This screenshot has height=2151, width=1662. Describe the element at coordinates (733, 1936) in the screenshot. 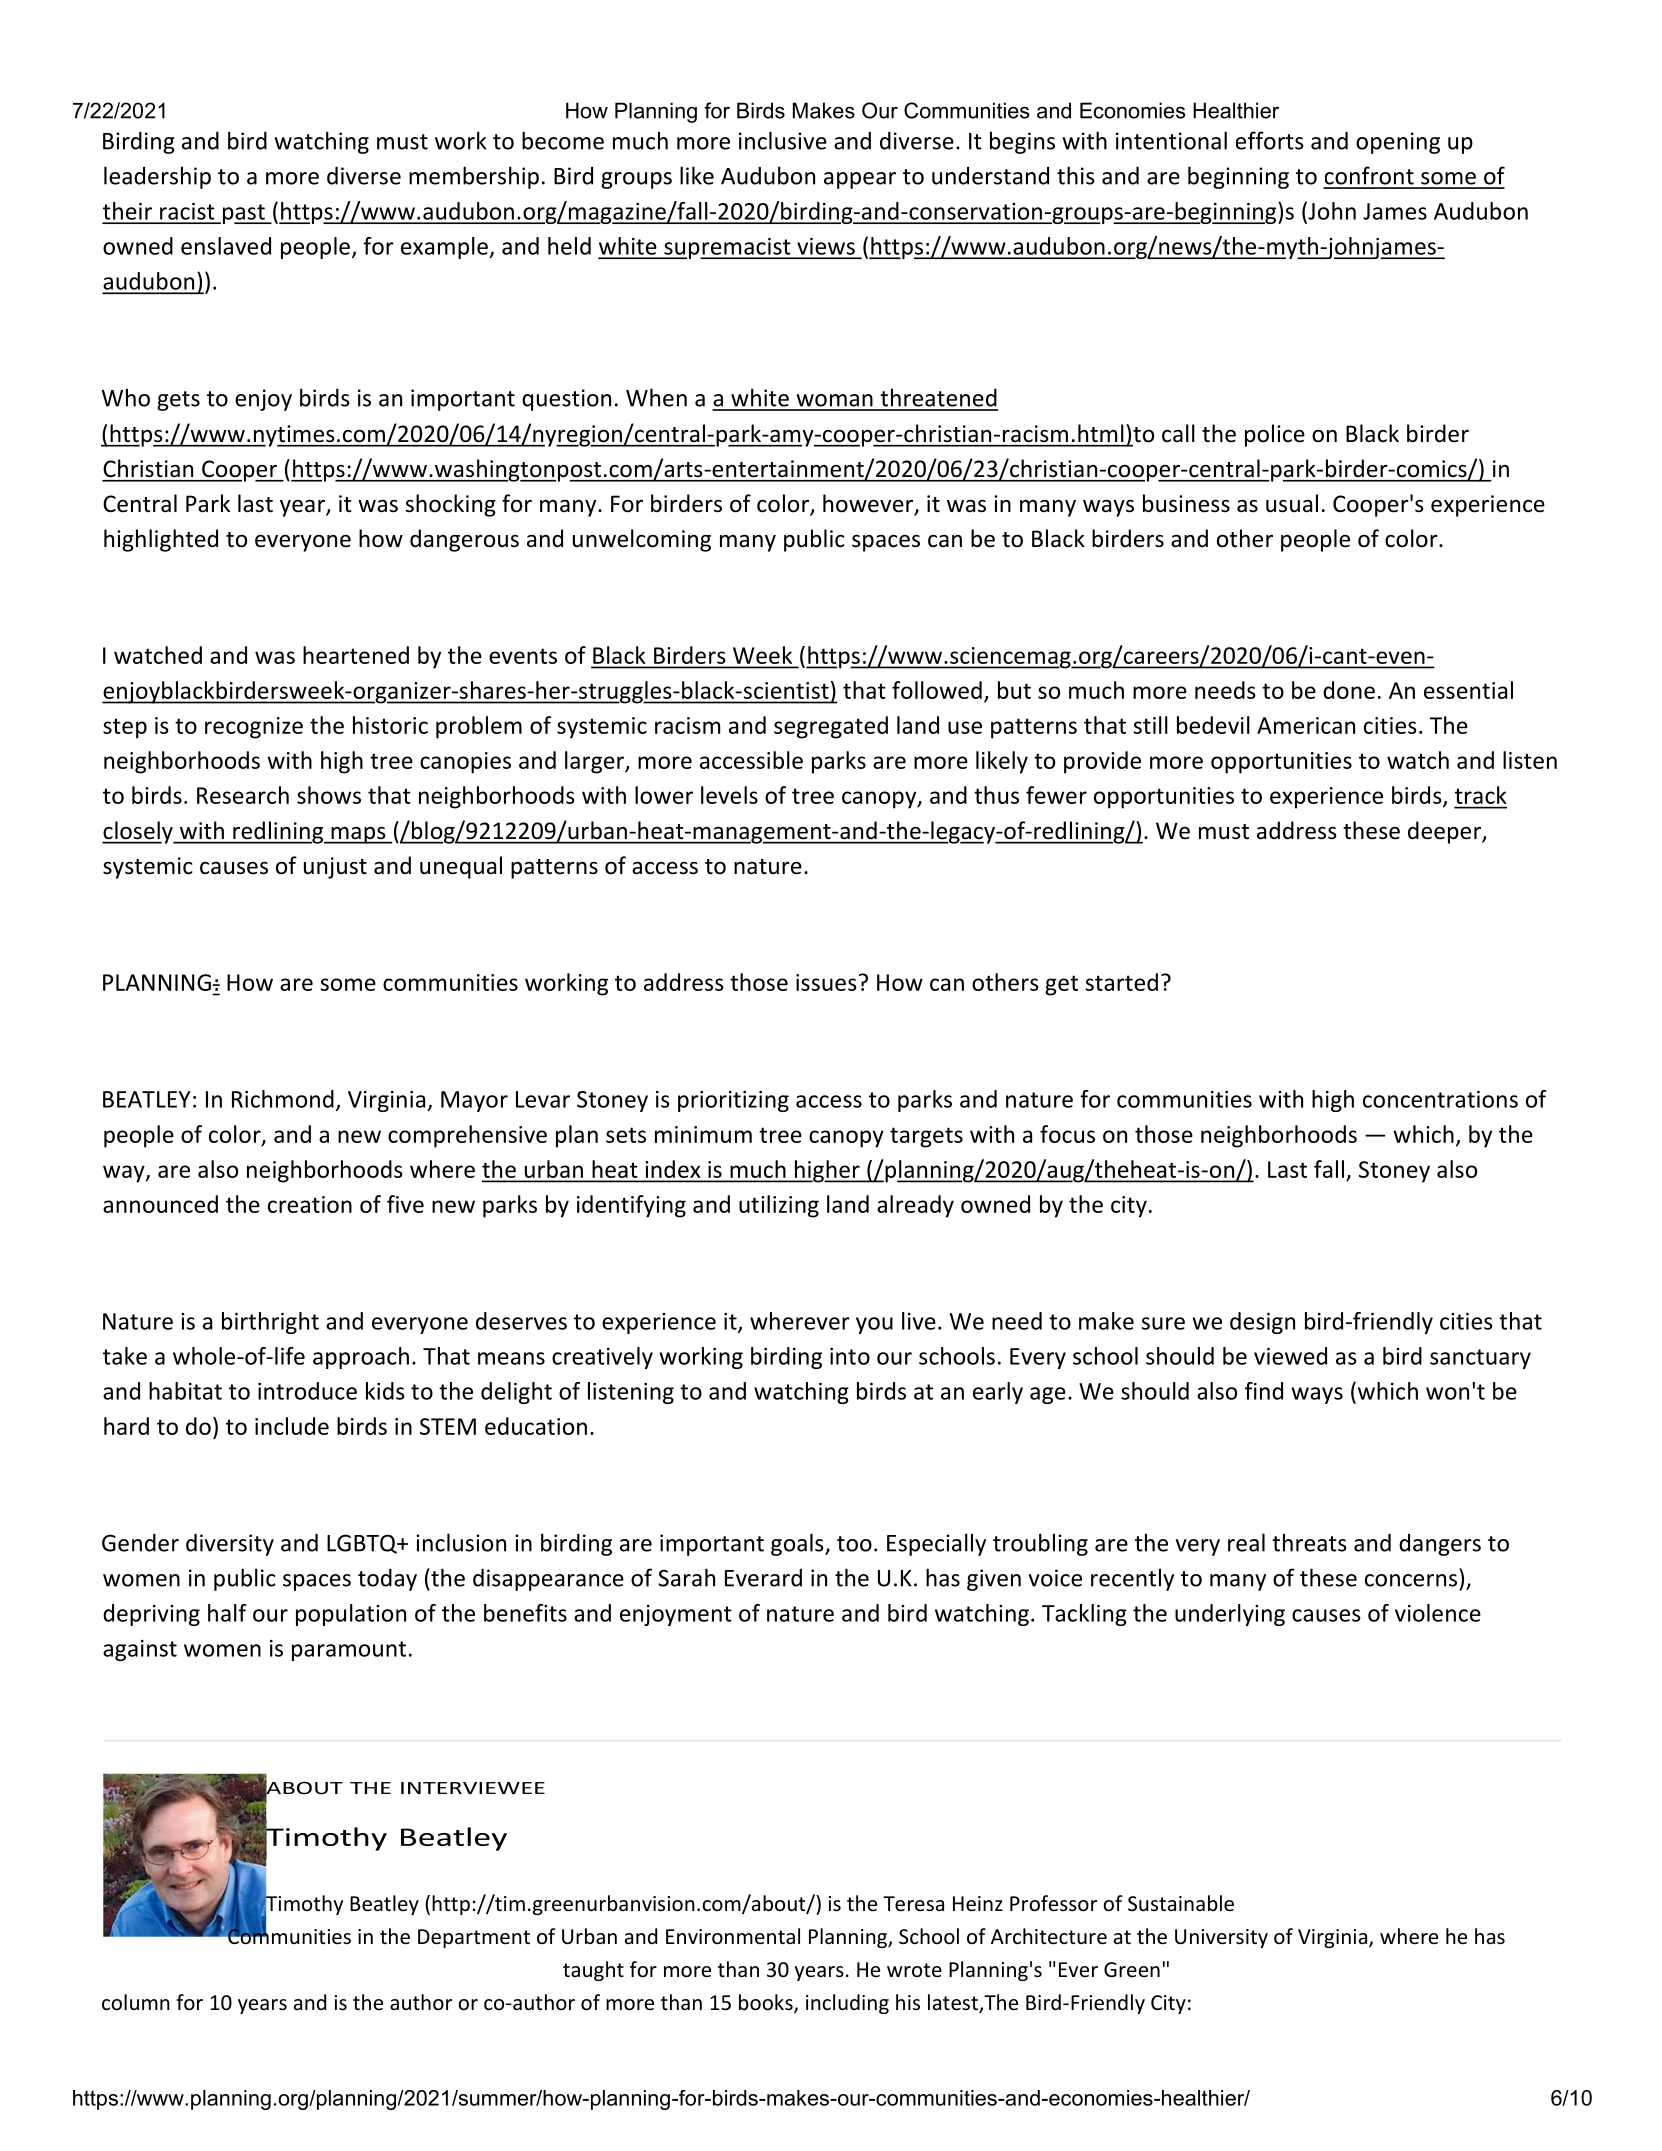

I see `Environmental` at that location.
